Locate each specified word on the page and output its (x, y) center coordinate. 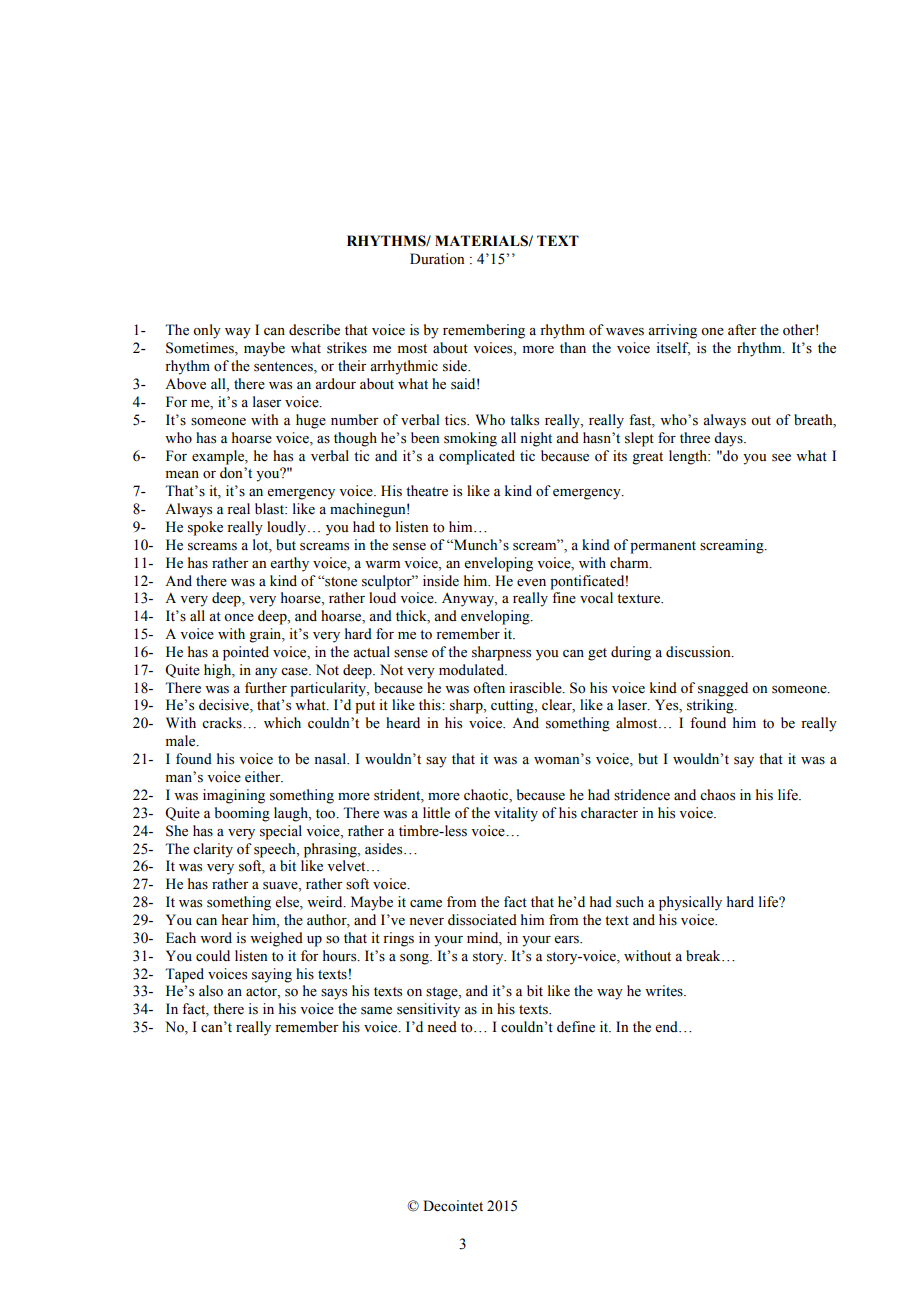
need (442, 1027)
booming (242, 814)
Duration (437, 259)
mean (182, 475)
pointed (246, 653)
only (207, 331)
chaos (717, 795)
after (742, 330)
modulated (473, 670)
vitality (516, 814)
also (211, 991)
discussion (699, 652)
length (689, 457)
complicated (477, 457)
